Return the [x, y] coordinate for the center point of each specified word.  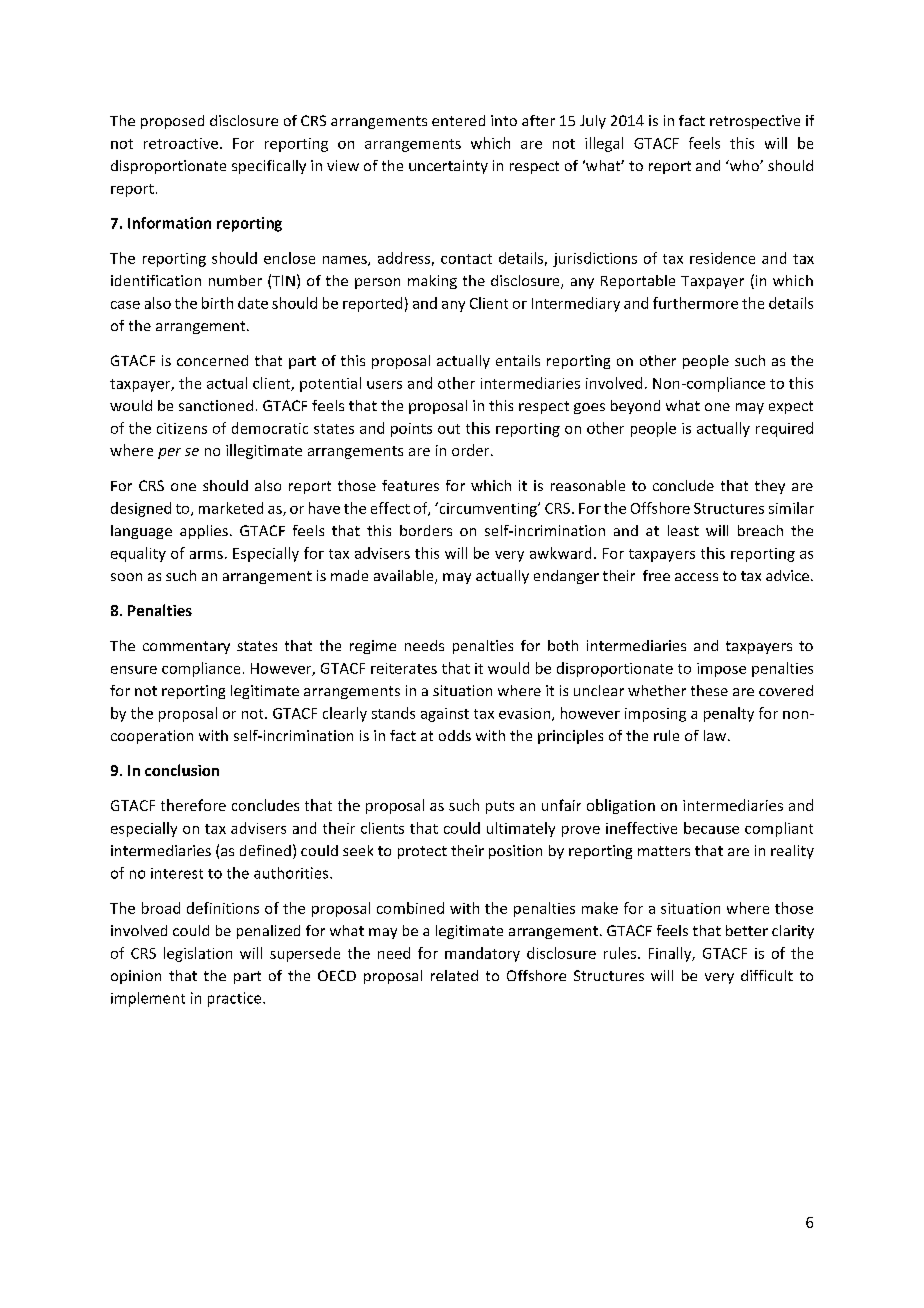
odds [455, 735]
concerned [212, 360]
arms [206, 555]
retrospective [755, 122]
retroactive [181, 143]
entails [518, 360]
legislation [198, 954]
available [405, 577]
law [716, 735]
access [696, 577]
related [454, 975]
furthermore [695, 303]
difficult [767, 975]
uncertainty [448, 167]
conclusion [182, 770]
